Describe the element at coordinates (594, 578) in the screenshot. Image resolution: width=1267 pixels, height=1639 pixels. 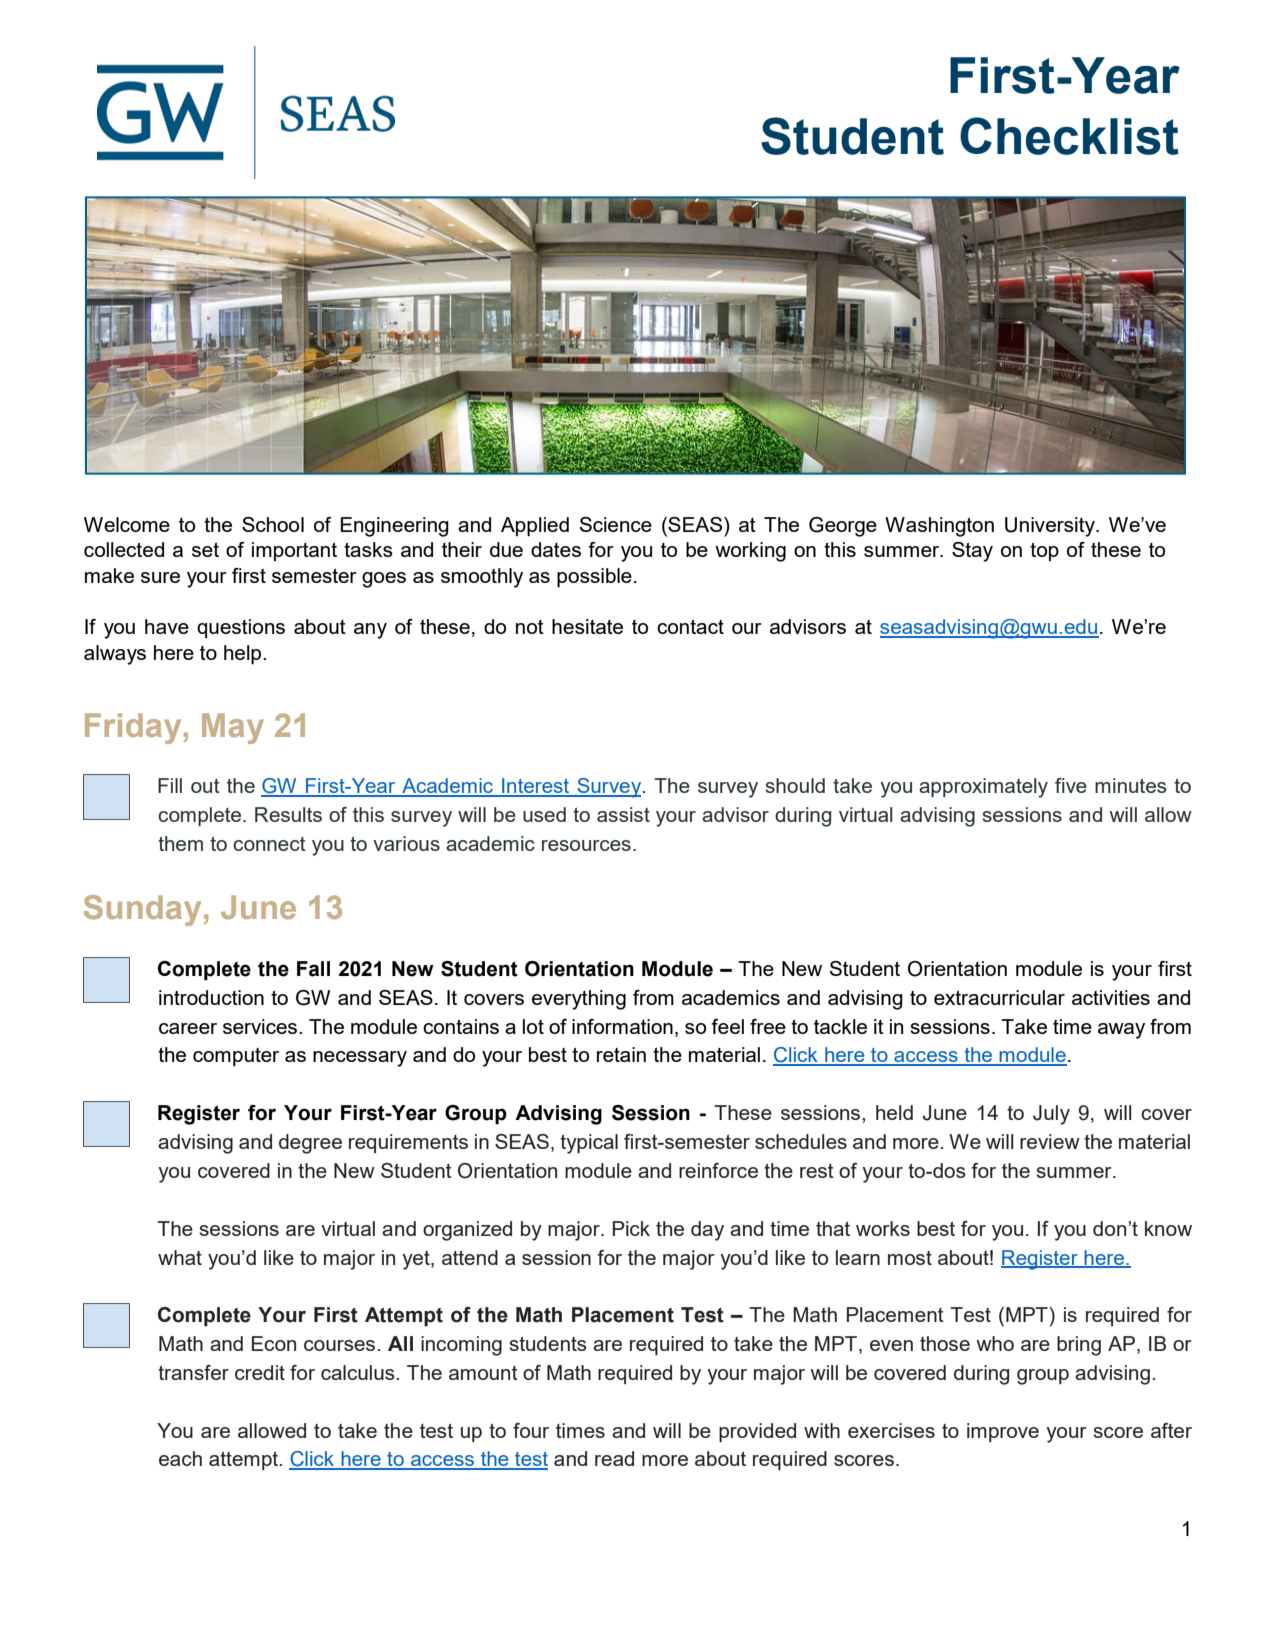
I see `possible` at that location.
